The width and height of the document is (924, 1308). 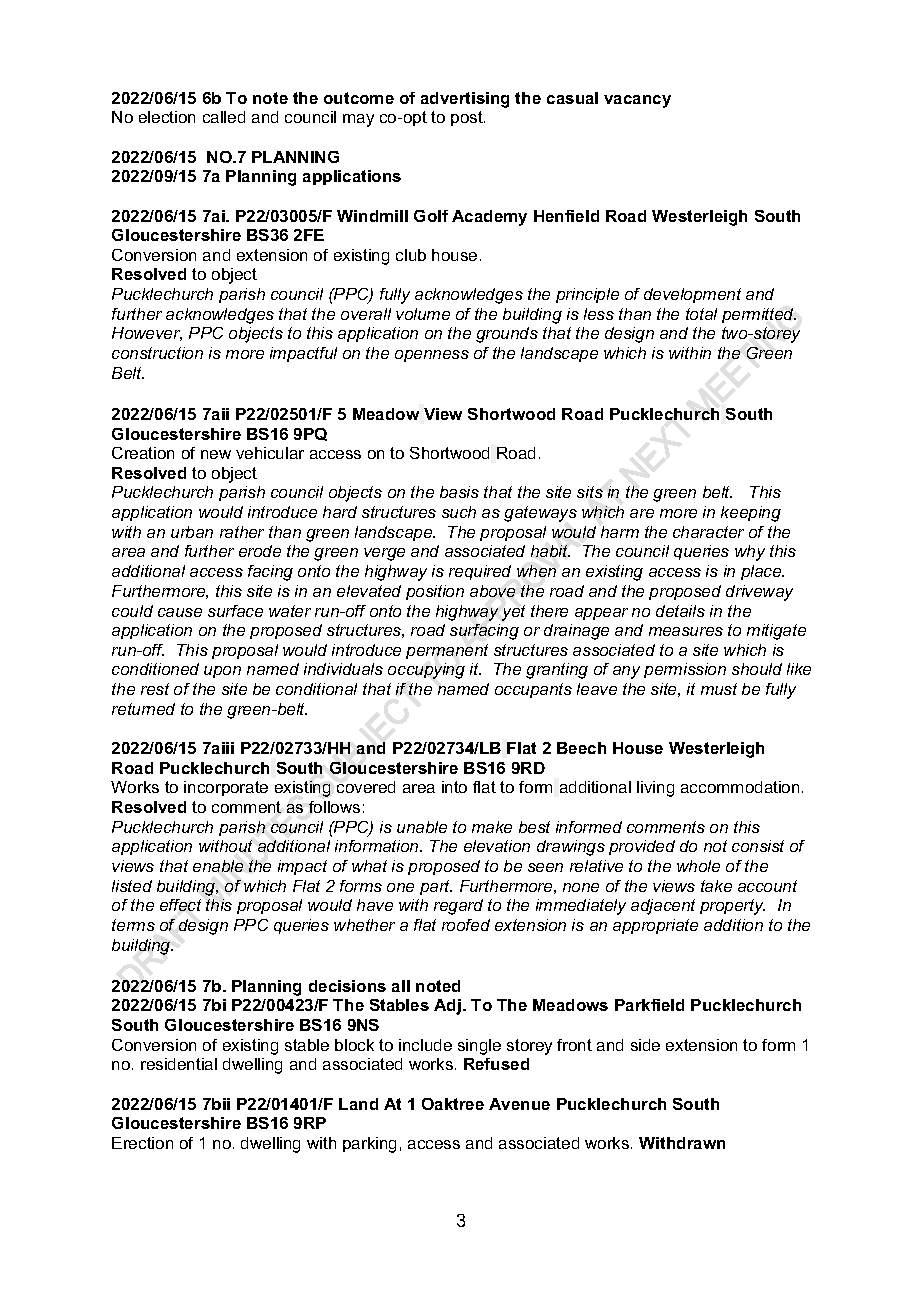 I want to click on Avenue, so click(x=519, y=1104).
